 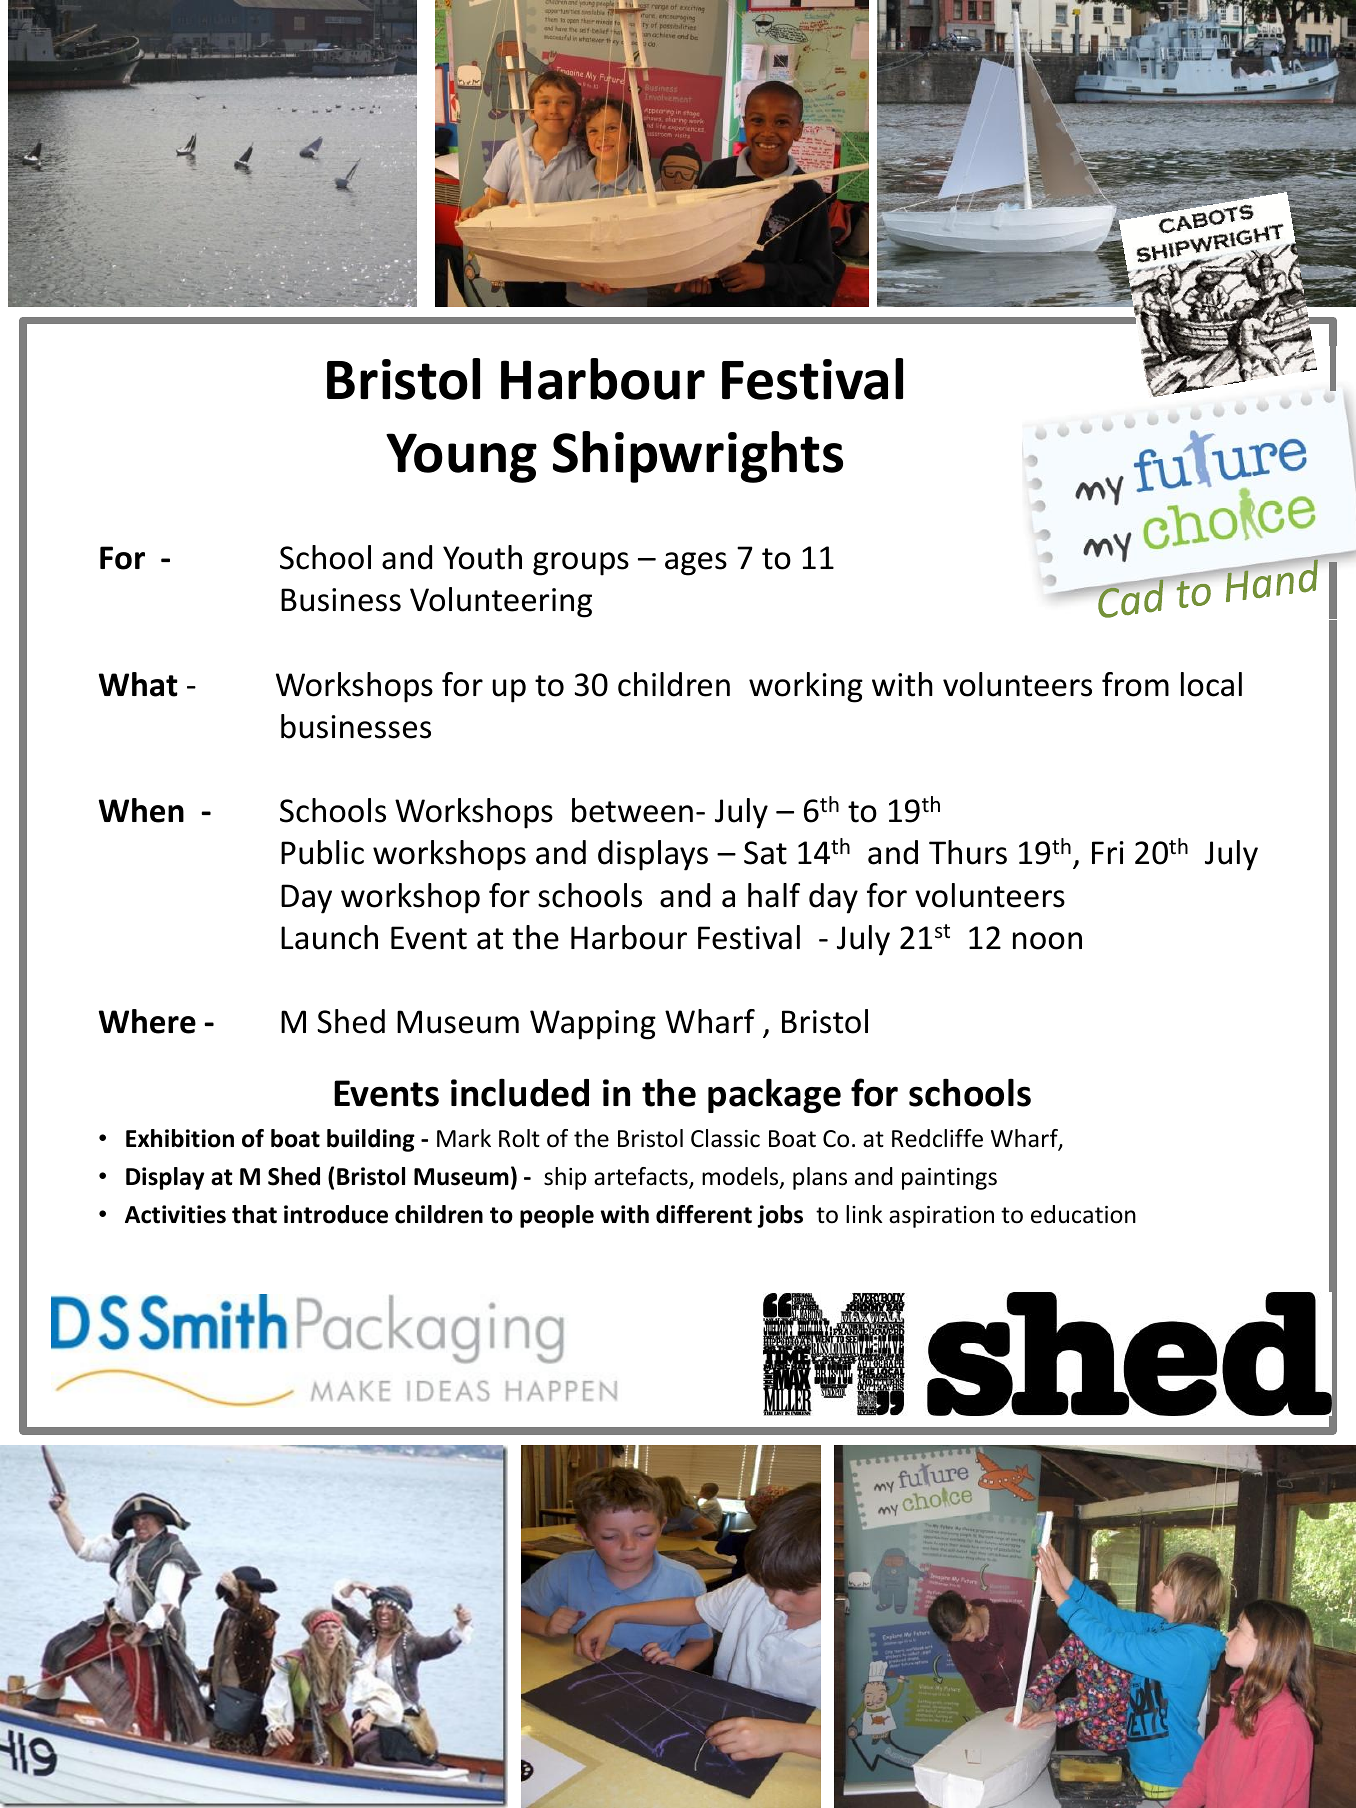 I want to click on groups, so click(x=581, y=564).
